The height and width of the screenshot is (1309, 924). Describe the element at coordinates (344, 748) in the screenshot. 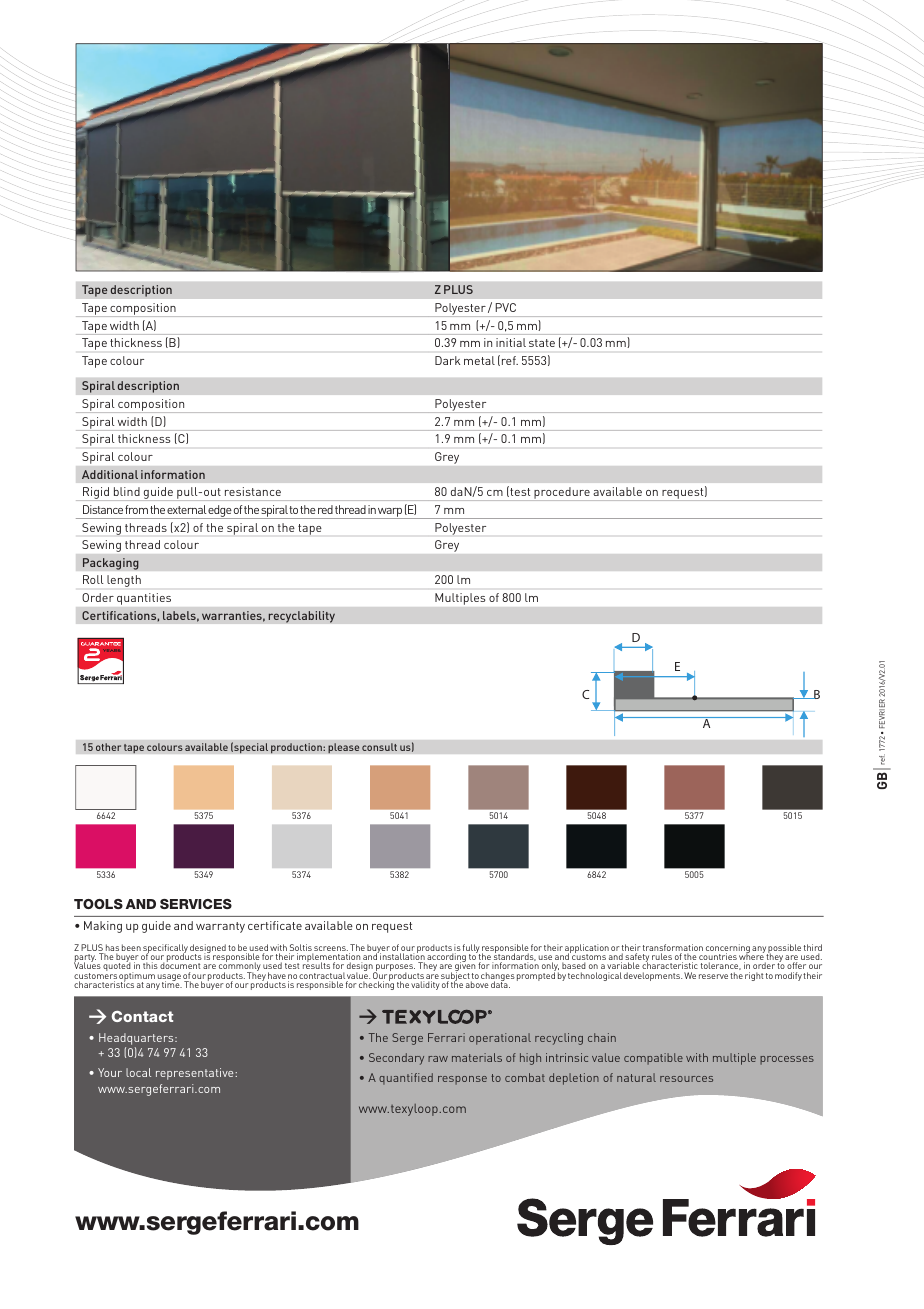

I see `please` at that location.
